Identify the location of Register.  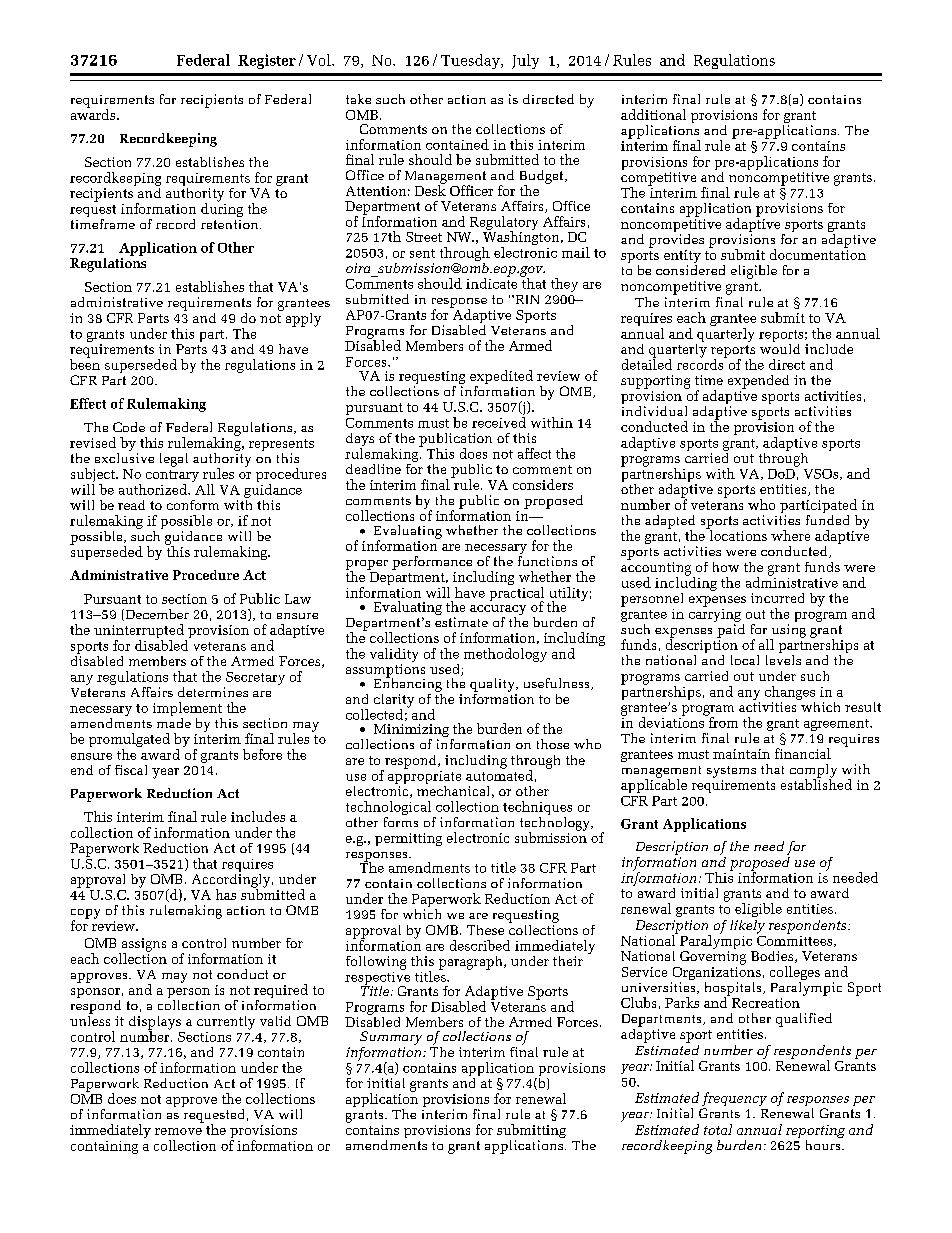
(267, 61).
